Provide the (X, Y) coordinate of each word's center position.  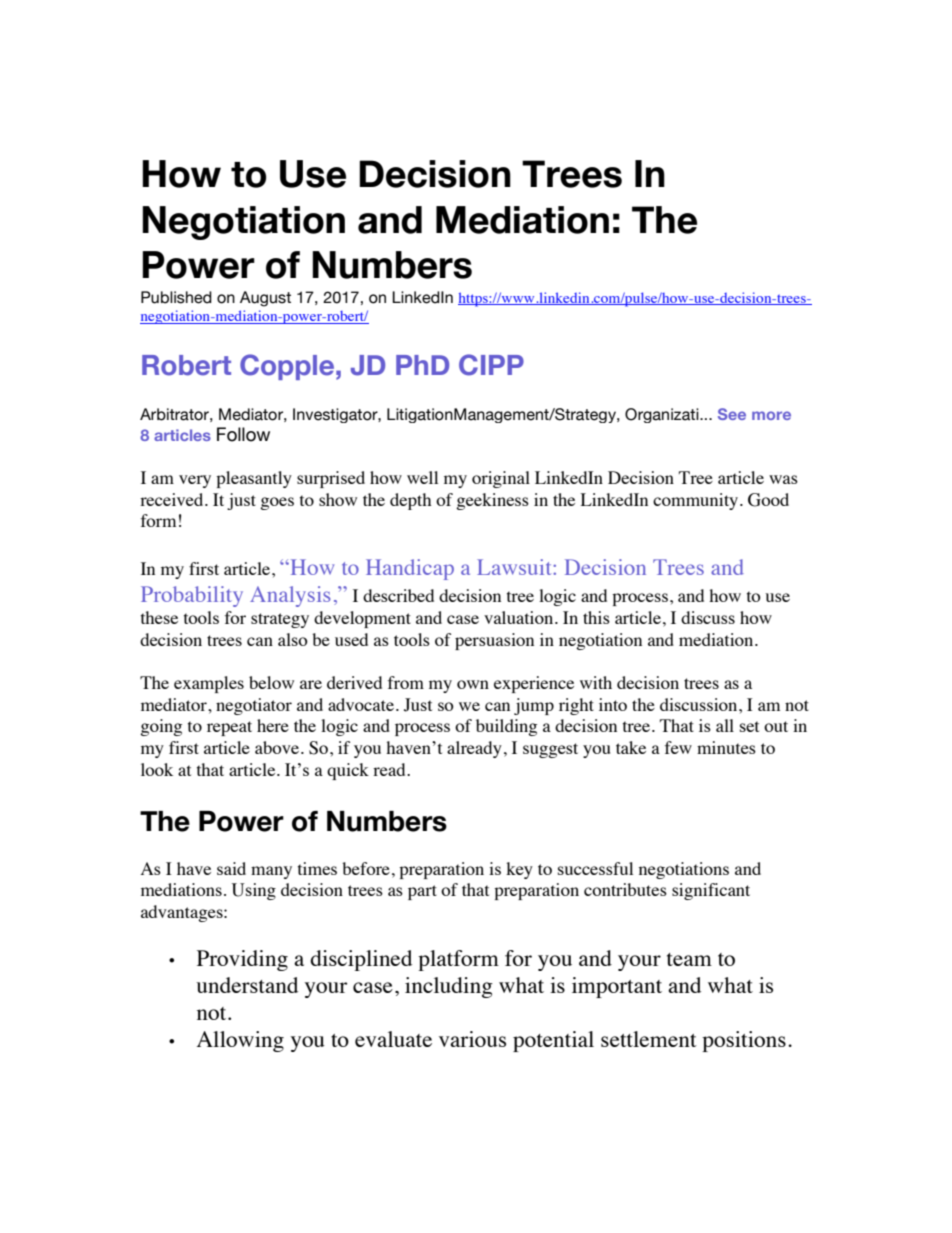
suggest (550, 750)
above (278, 747)
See (732, 414)
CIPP (491, 365)
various (472, 1039)
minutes (726, 747)
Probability (192, 596)
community (697, 501)
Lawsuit (515, 567)
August (265, 299)
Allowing (240, 1041)
